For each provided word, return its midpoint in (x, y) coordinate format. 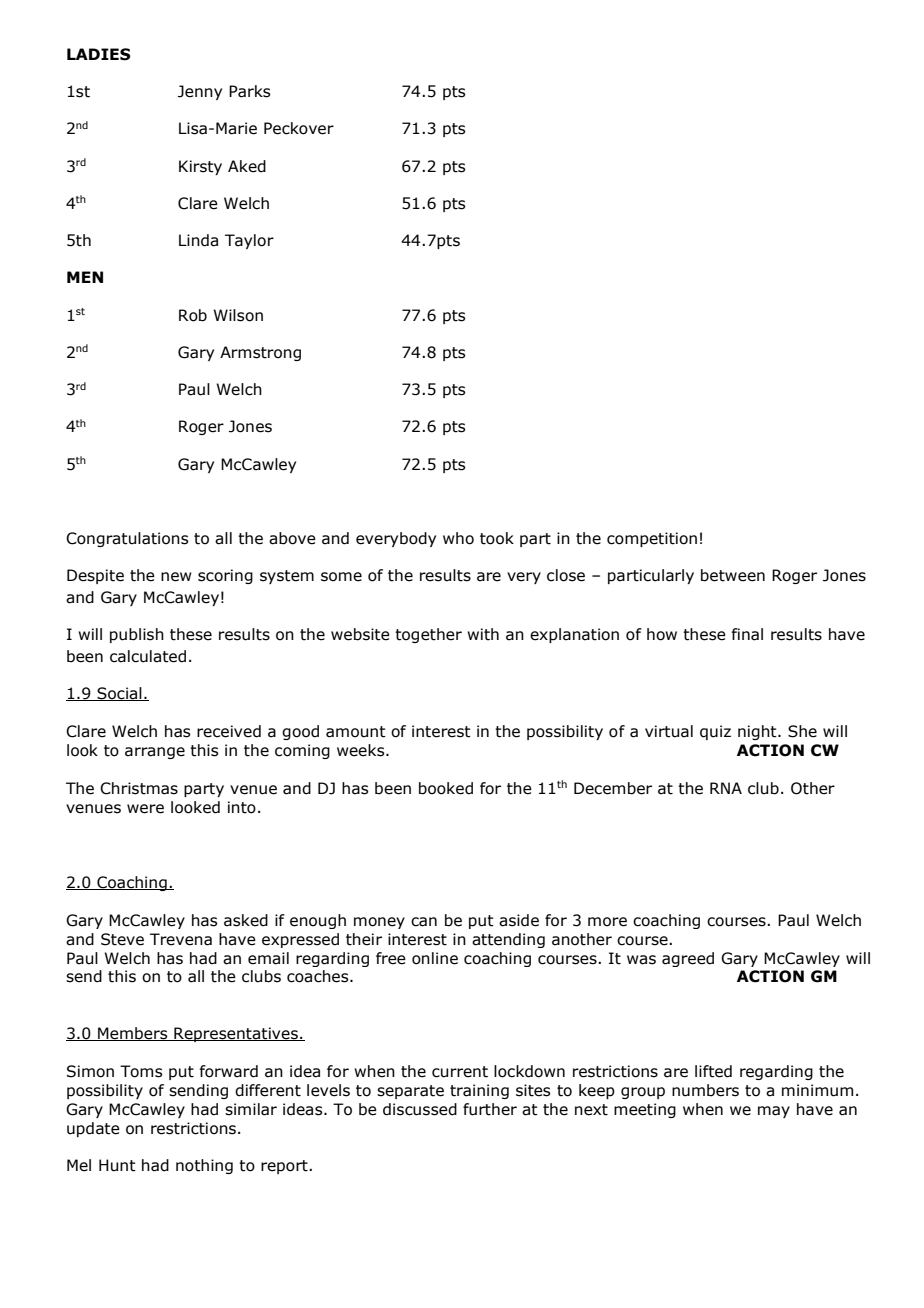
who (458, 538)
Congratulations (127, 539)
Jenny (200, 92)
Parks (249, 91)
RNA (726, 788)
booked (446, 788)
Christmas (139, 788)
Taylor (249, 241)
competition (652, 539)
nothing (204, 1166)
